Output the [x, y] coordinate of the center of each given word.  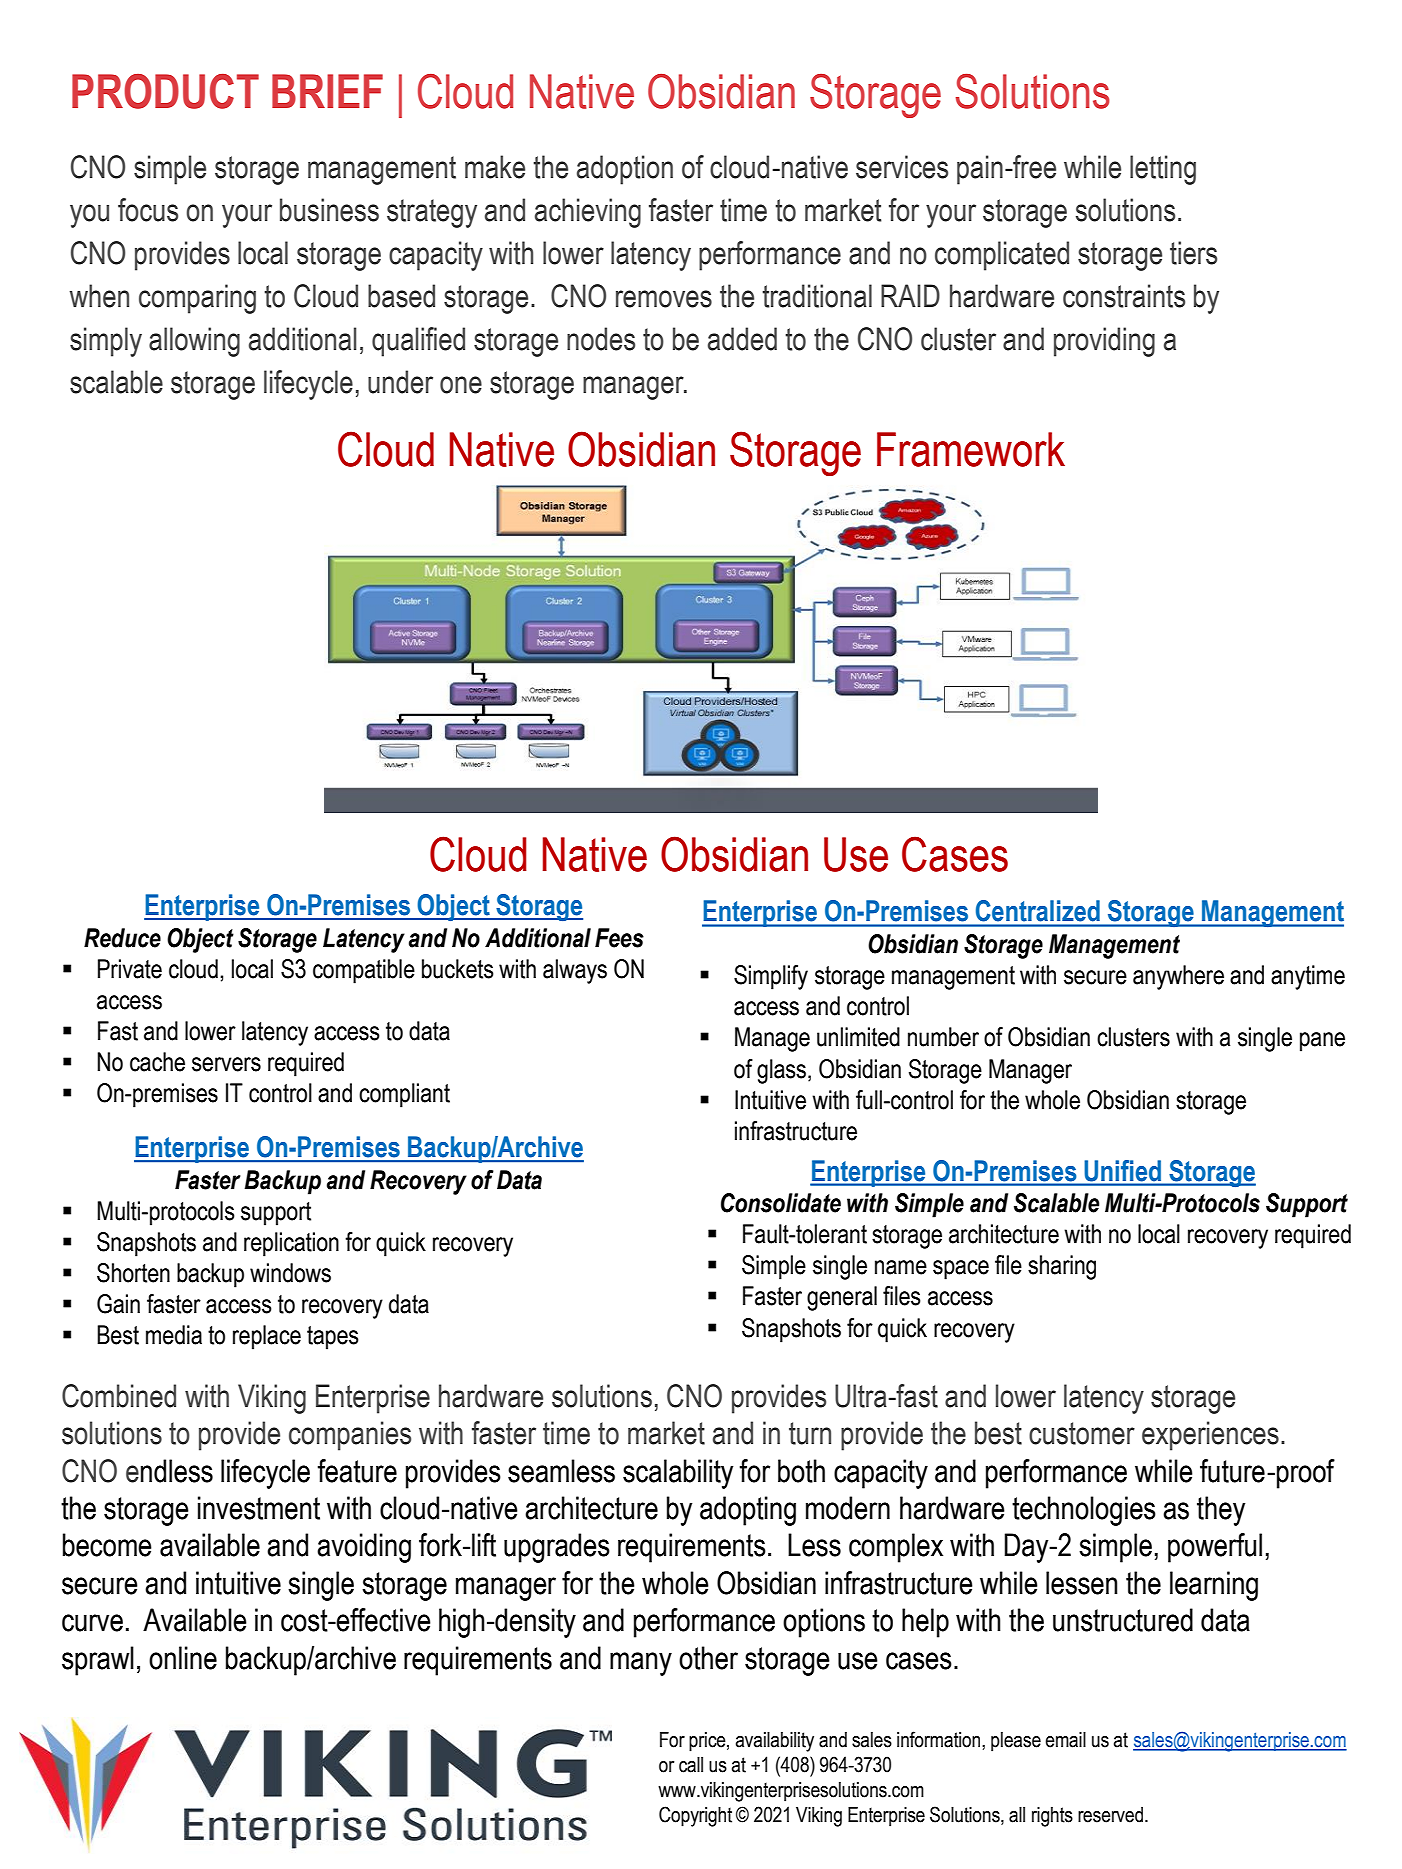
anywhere [1178, 977]
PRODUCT [165, 91]
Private [130, 969]
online [183, 1658]
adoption [625, 170]
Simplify [771, 977]
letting [1163, 170]
